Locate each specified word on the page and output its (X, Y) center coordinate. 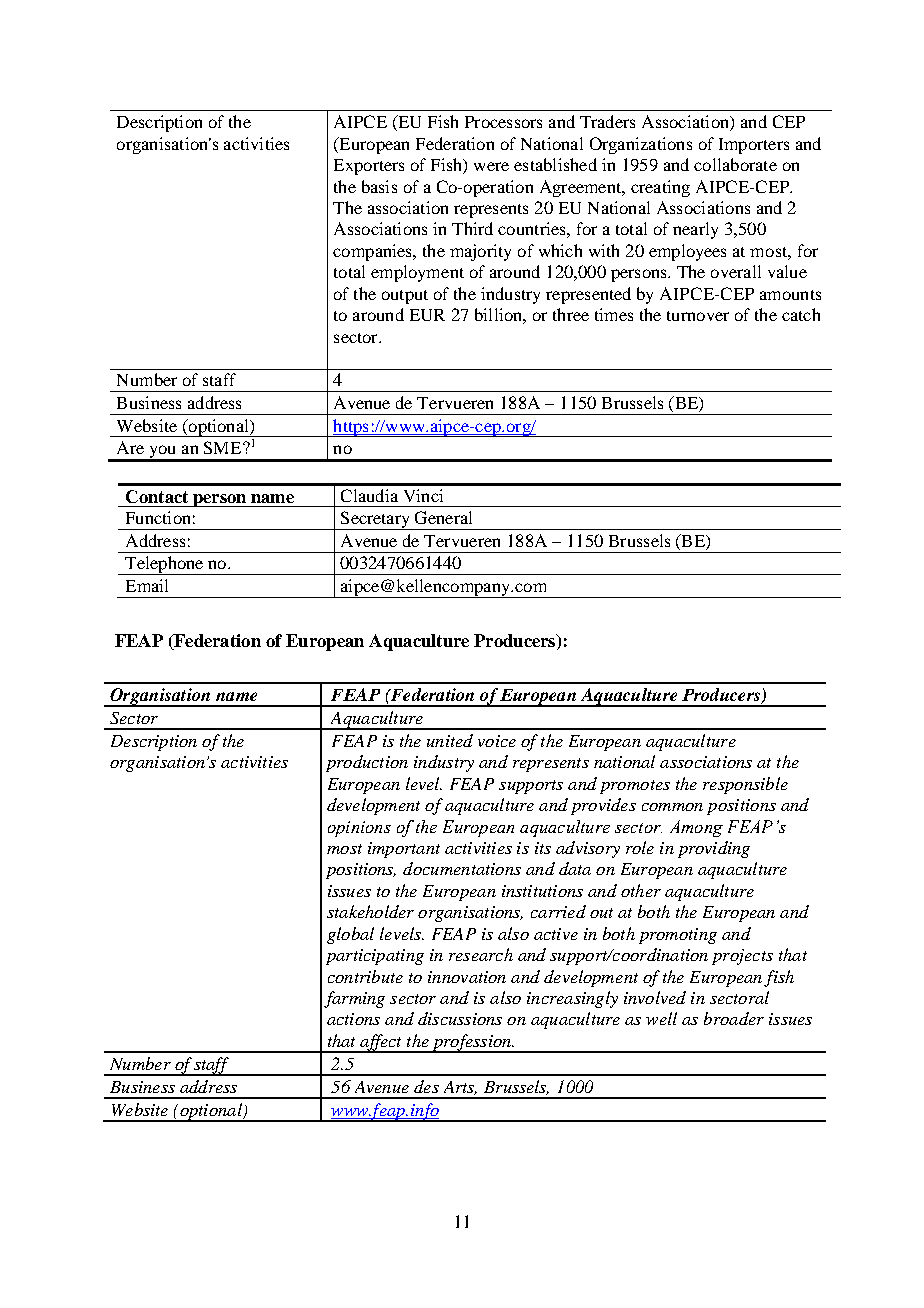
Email (147, 585)
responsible (745, 785)
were (491, 166)
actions (353, 1019)
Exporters (369, 167)
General (443, 517)
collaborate (735, 164)
